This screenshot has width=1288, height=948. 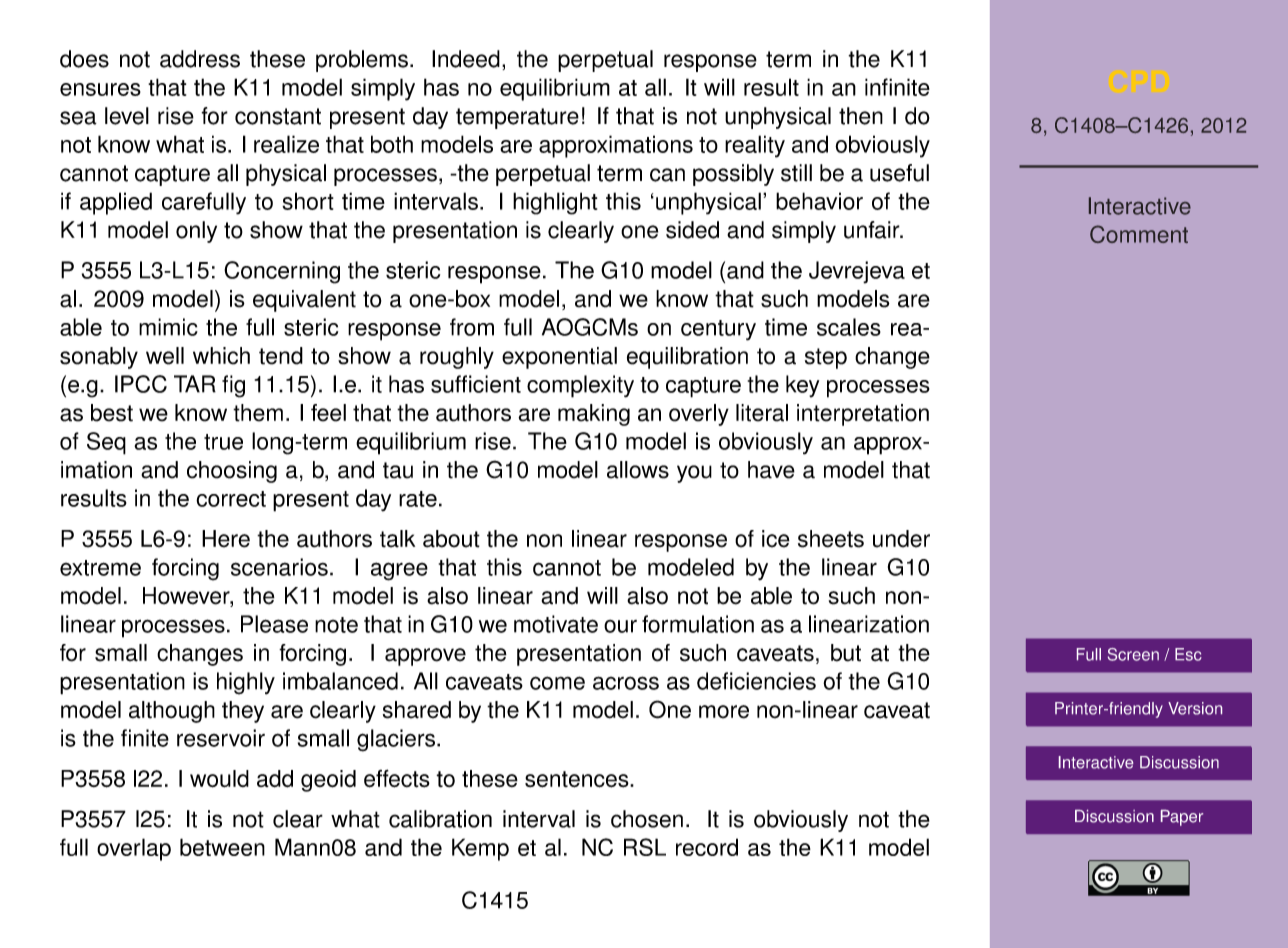 What do you see at coordinates (901, 539) in the screenshot?
I see `under` at bounding box center [901, 539].
